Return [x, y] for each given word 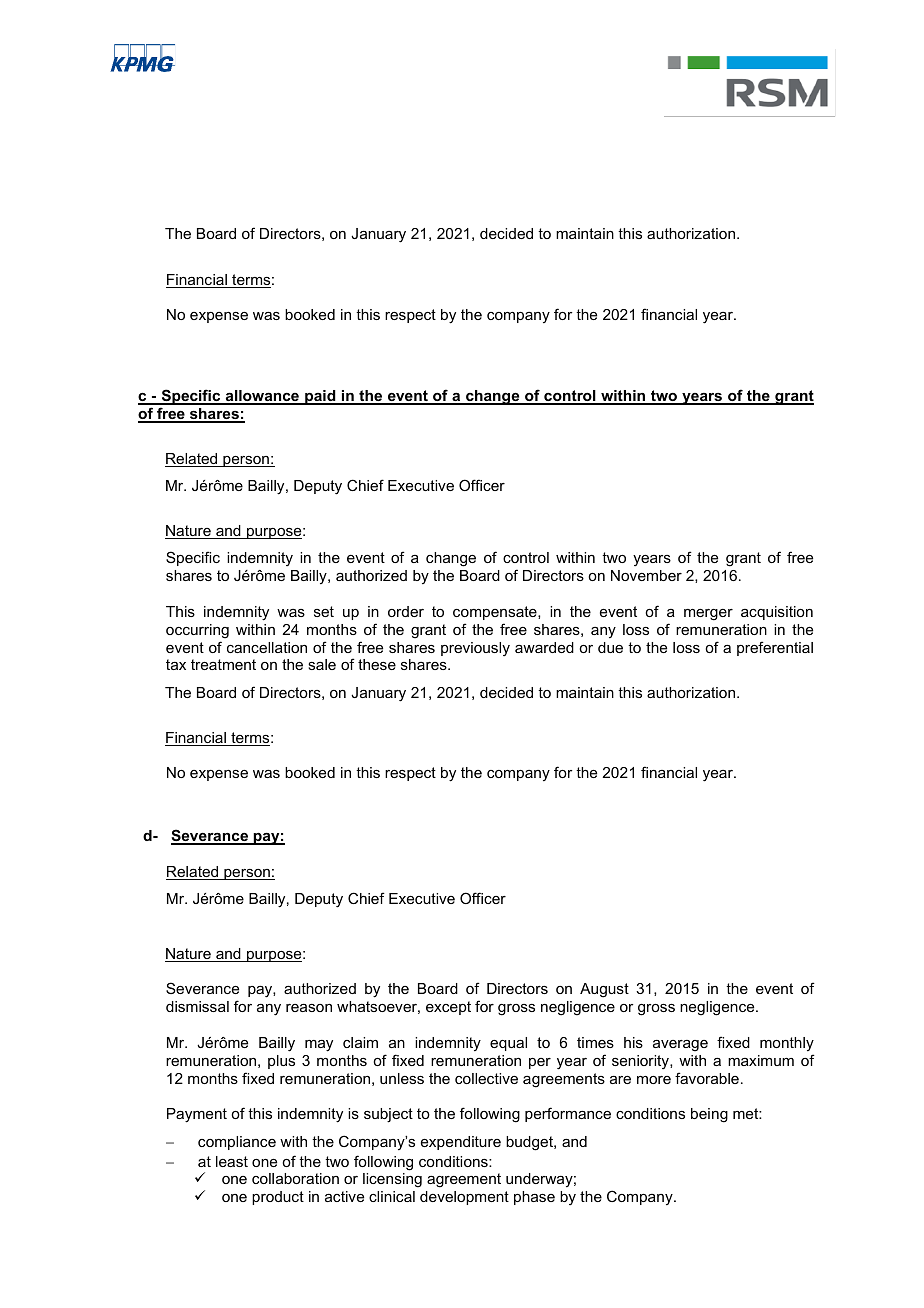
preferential [775, 648]
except [448, 1008]
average [680, 1046]
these [377, 664]
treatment [223, 664]
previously [475, 649]
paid [320, 397]
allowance [262, 397]
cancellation [267, 647]
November [646, 575]
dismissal [197, 1006]
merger [708, 615]
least [232, 1161]
